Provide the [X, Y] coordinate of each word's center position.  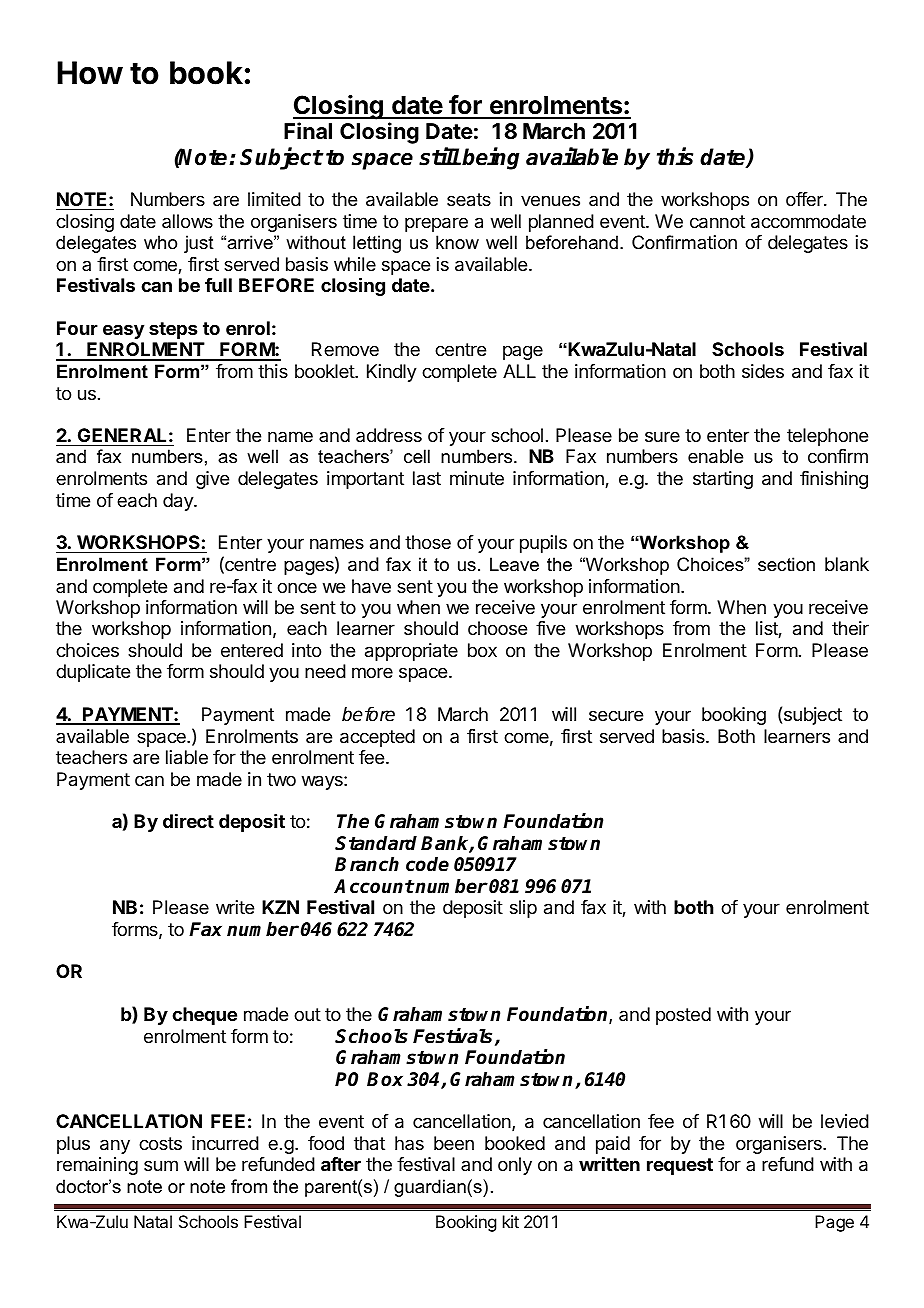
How [90, 73]
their [850, 628]
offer [805, 199]
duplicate [93, 673]
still [439, 156]
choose [497, 628]
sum [161, 1165]
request [680, 1166]
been [454, 1143]
